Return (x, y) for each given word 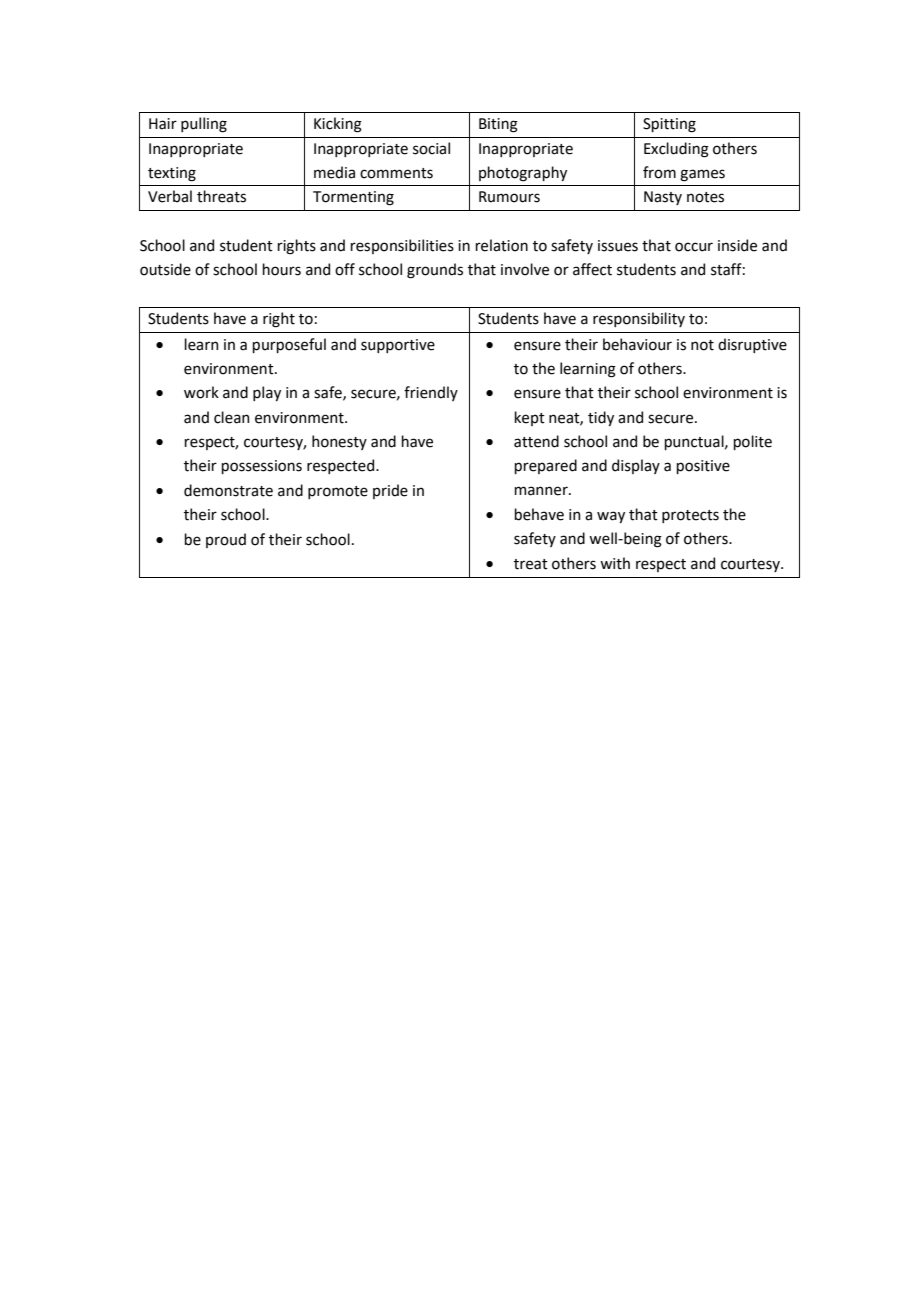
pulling (204, 125)
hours (281, 269)
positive (703, 467)
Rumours (509, 197)
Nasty (663, 198)
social (431, 148)
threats (221, 196)
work (201, 392)
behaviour (637, 344)
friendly (431, 393)
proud (226, 540)
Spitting (669, 125)
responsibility (639, 319)
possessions (261, 467)
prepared (545, 466)
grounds (435, 271)
